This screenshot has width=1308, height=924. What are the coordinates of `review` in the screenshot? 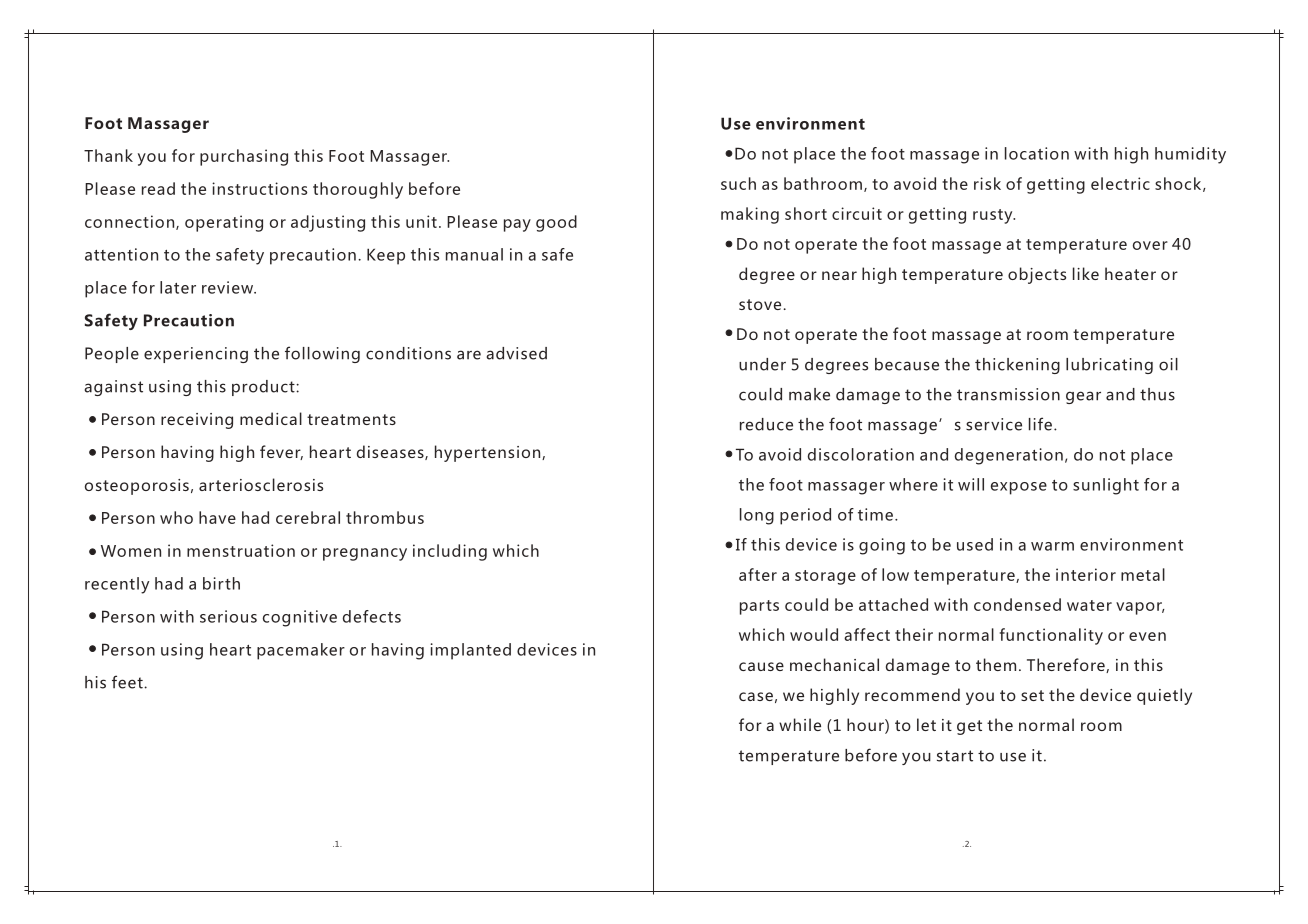 It's located at (228, 287).
